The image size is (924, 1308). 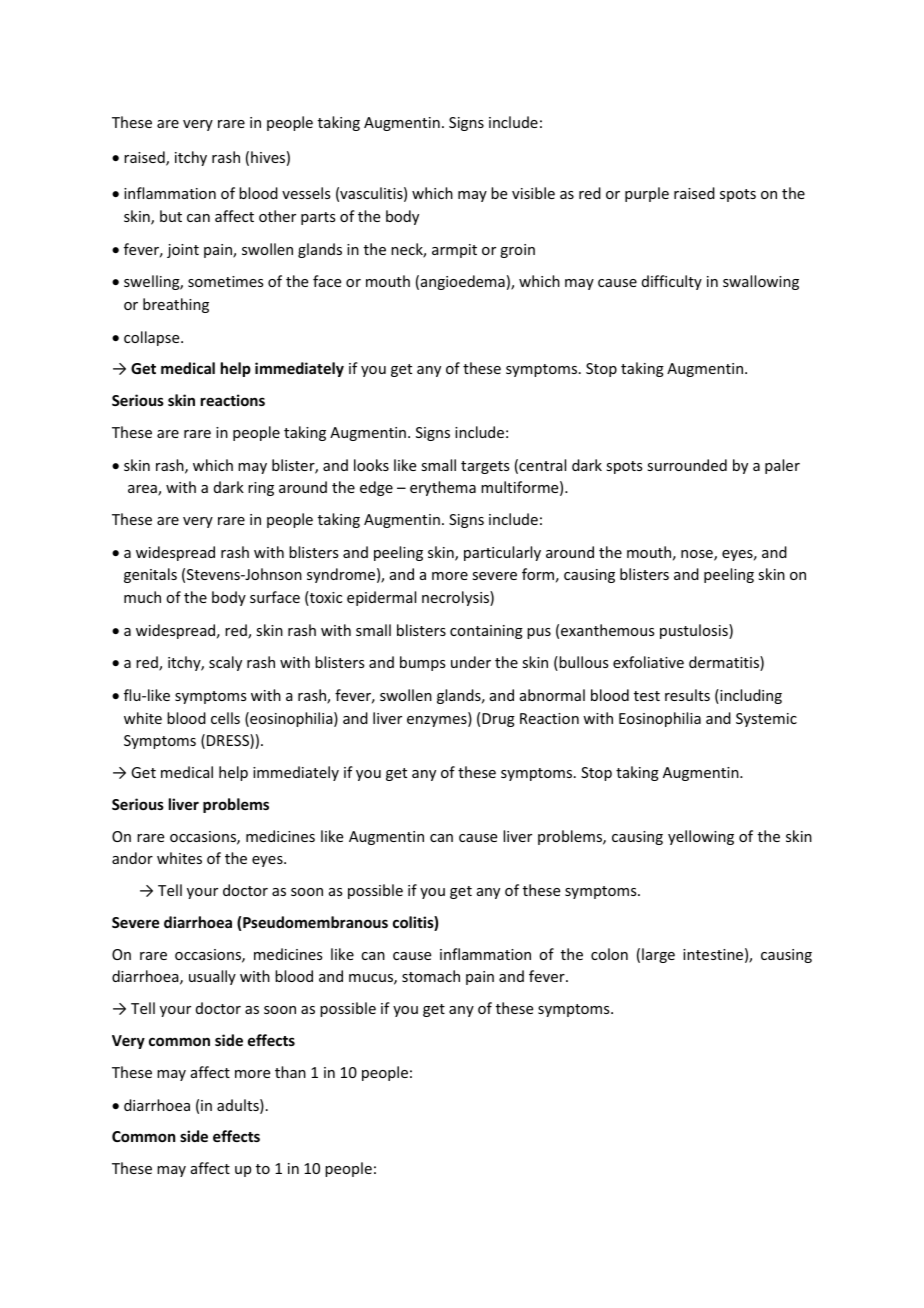 I want to click on large, so click(x=658, y=955).
